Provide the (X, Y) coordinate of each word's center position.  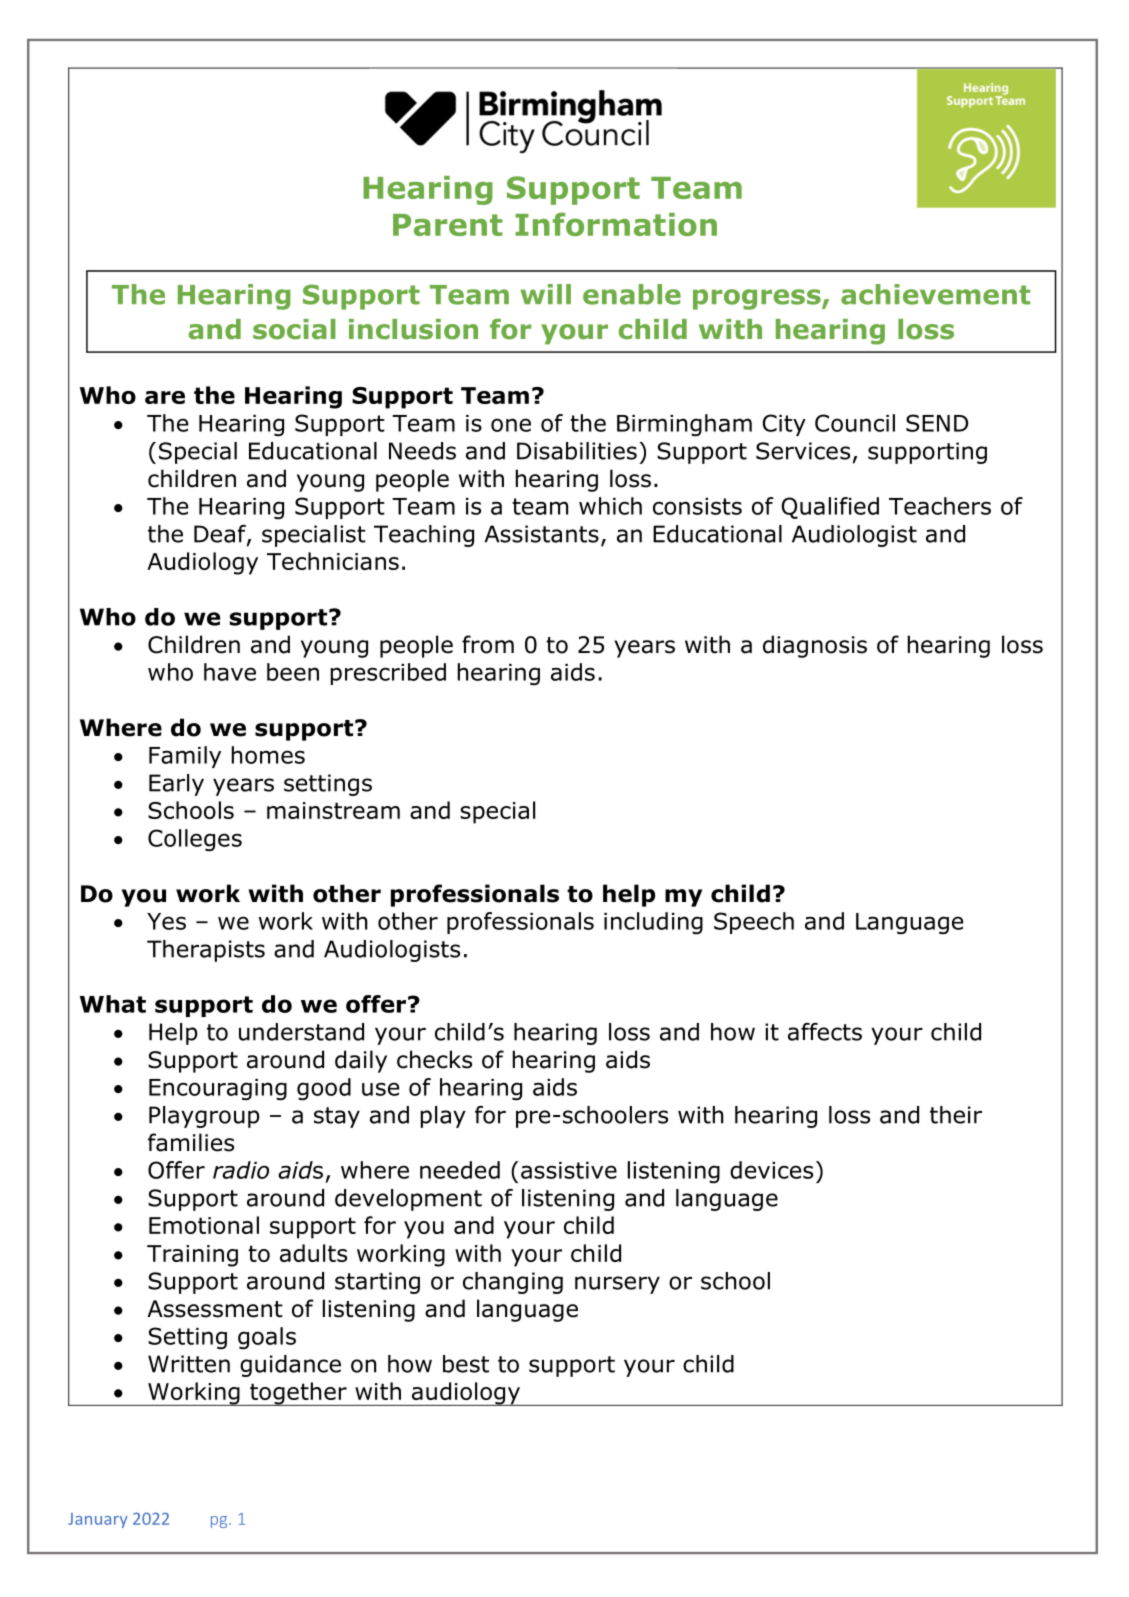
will (545, 294)
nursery (617, 1285)
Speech (754, 923)
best (466, 1364)
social (294, 329)
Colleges (195, 840)
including (653, 923)
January (98, 1520)
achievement (935, 294)
